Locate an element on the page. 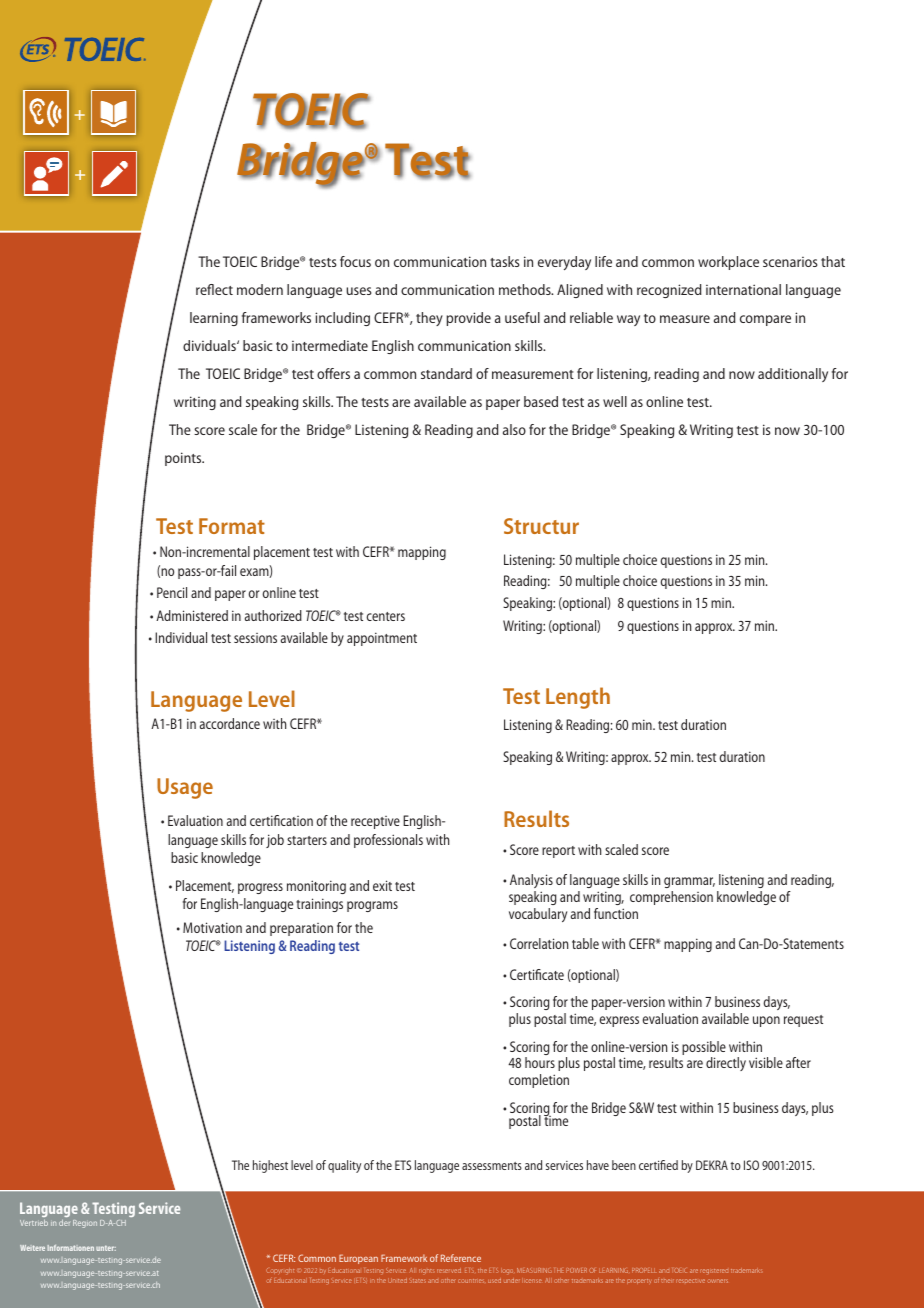 This image has width=924, height=1308. well is located at coordinates (615, 401).
